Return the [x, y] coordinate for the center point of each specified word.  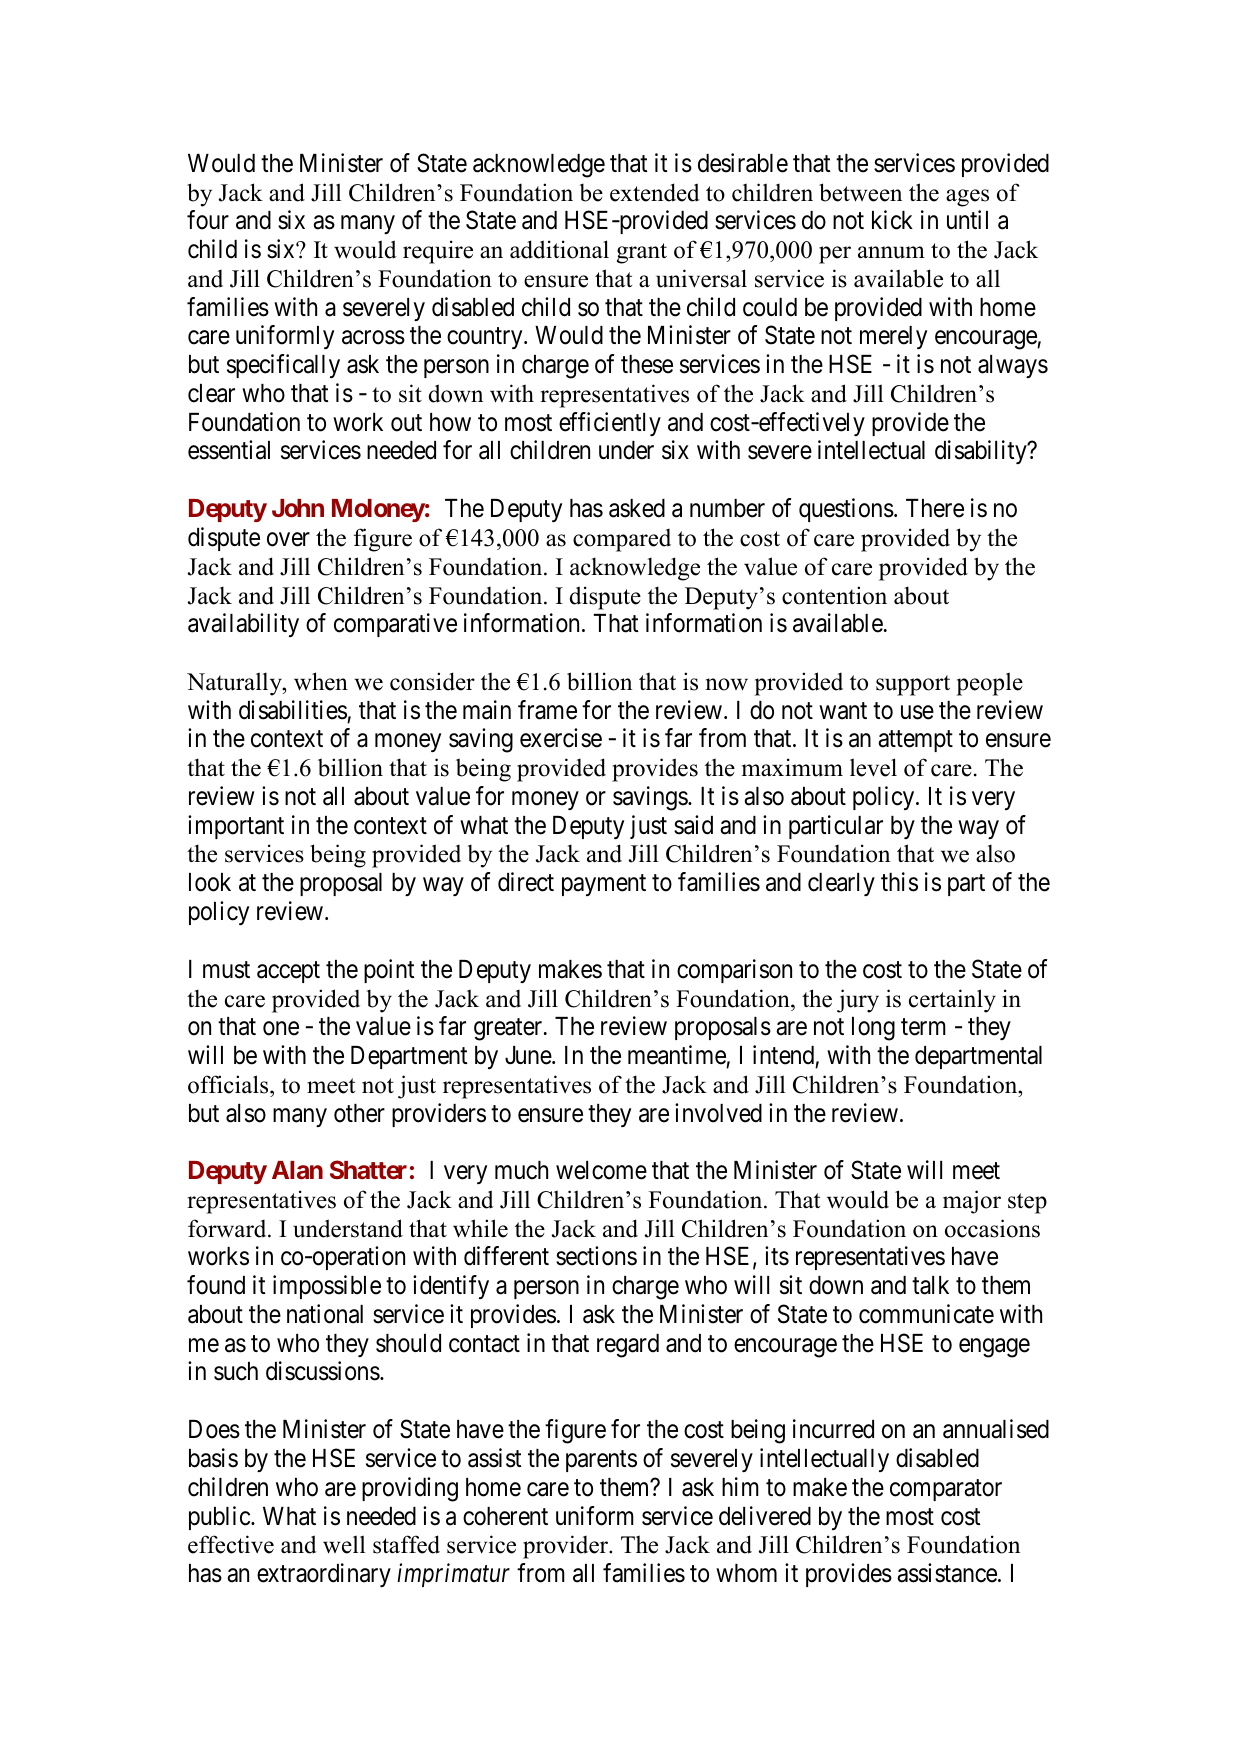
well [344, 1544]
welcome [601, 1170]
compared [622, 540]
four [208, 220]
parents [601, 1461]
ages [967, 198]
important [236, 827]
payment [604, 885]
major [972, 1202]
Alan [297, 1170]
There [935, 508]
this [899, 882]
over [288, 540]
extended [655, 192]
